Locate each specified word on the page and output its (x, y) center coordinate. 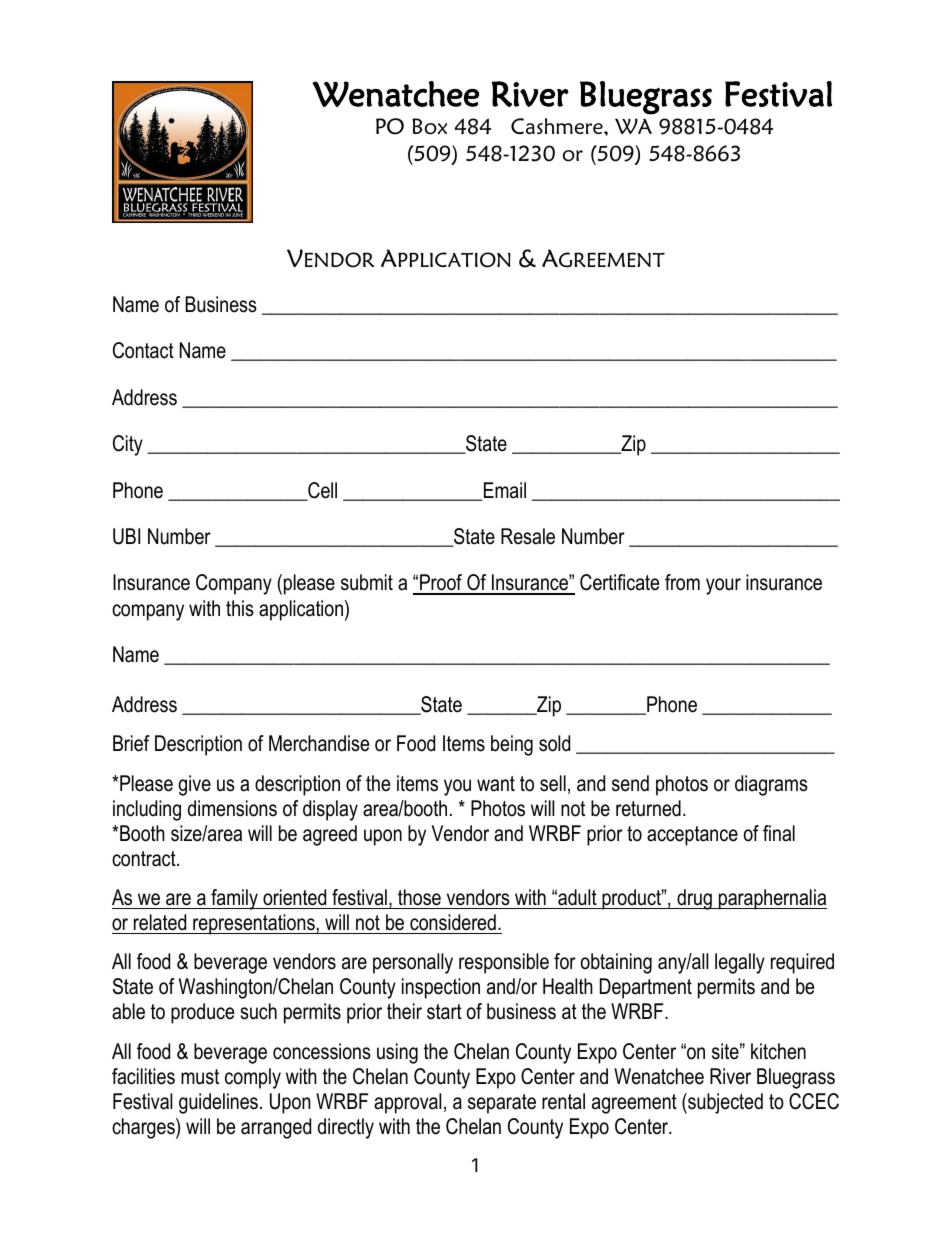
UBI (126, 536)
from (682, 582)
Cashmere (558, 126)
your (723, 586)
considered (453, 922)
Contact (143, 350)
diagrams (771, 785)
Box (429, 126)
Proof (441, 584)
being (512, 745)
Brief (131, 743)
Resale (528, 536)
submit (367, 582)
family (234, 899)
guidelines (218, 1103)
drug (694, 899)
